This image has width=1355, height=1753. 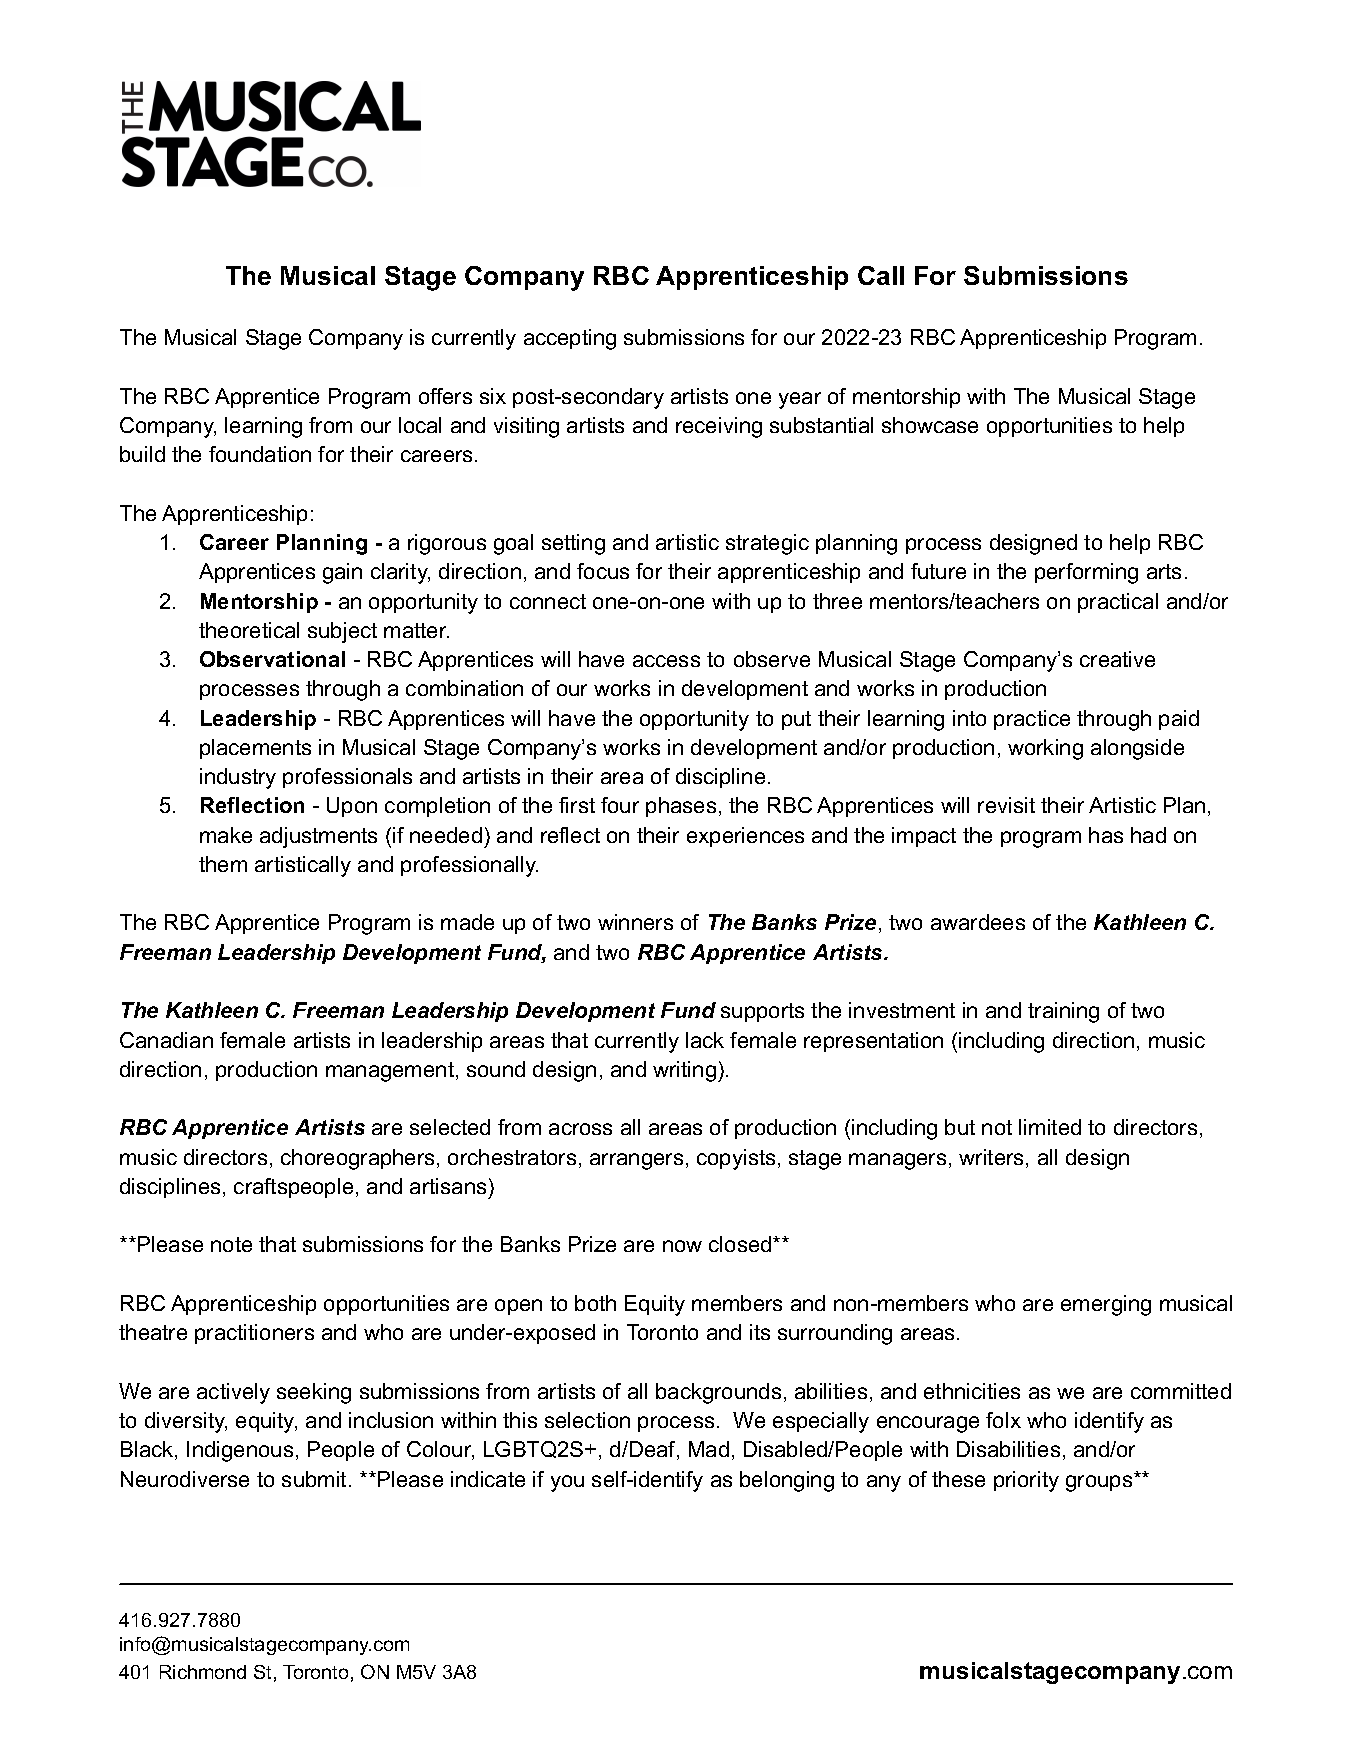 What do you see at coordinates (991, 1157) in the image?
I see `writers` at bounding box center [991, 1157].
